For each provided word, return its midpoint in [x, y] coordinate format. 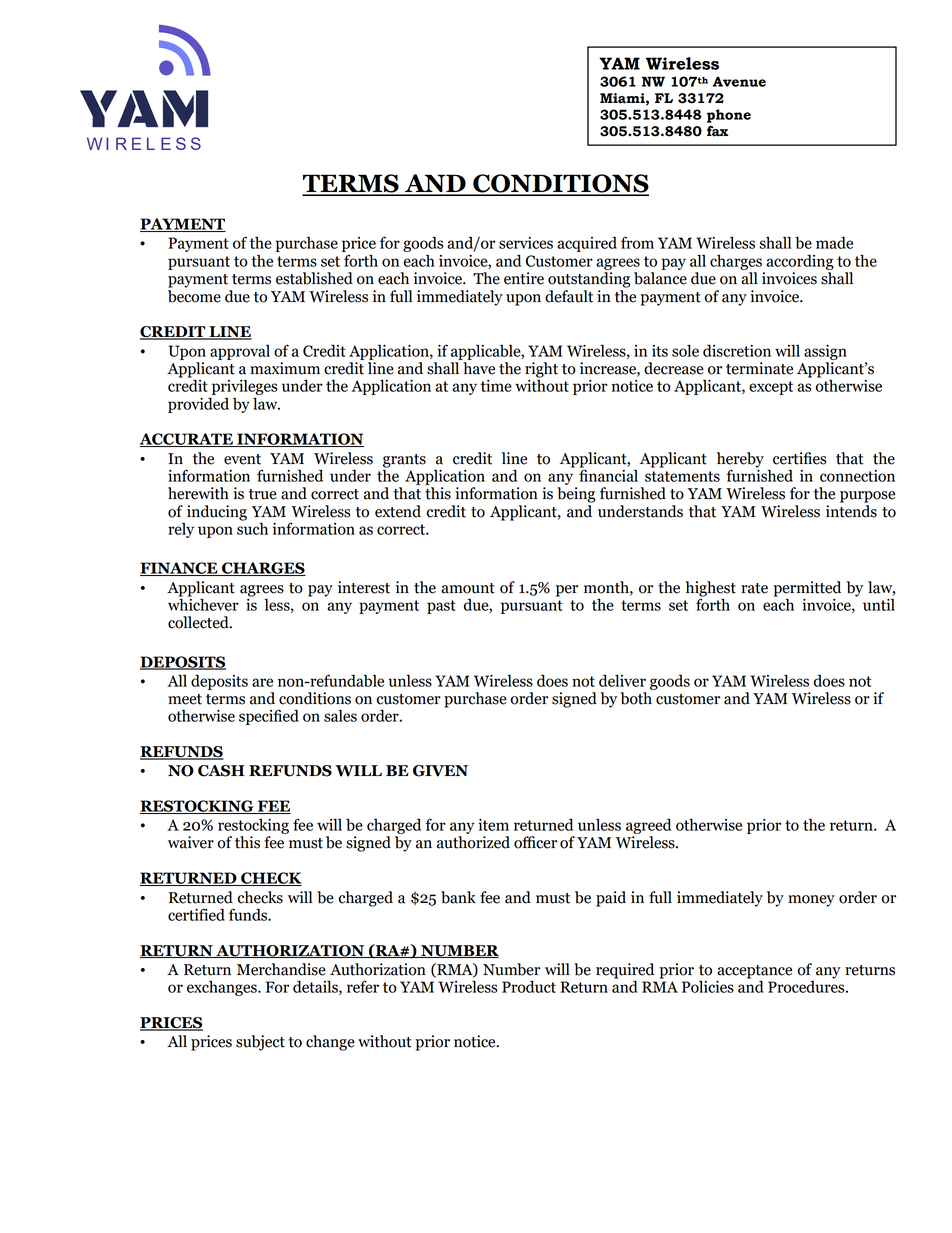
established [314, 278]
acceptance [754, 973]
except [771, 388]
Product [529, 986]
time [496, 386]
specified [269, 717]
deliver [622, 680]
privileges [245, 387]
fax [717, 131]
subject [260, 1043]
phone [729, 116]
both [636, 698]
